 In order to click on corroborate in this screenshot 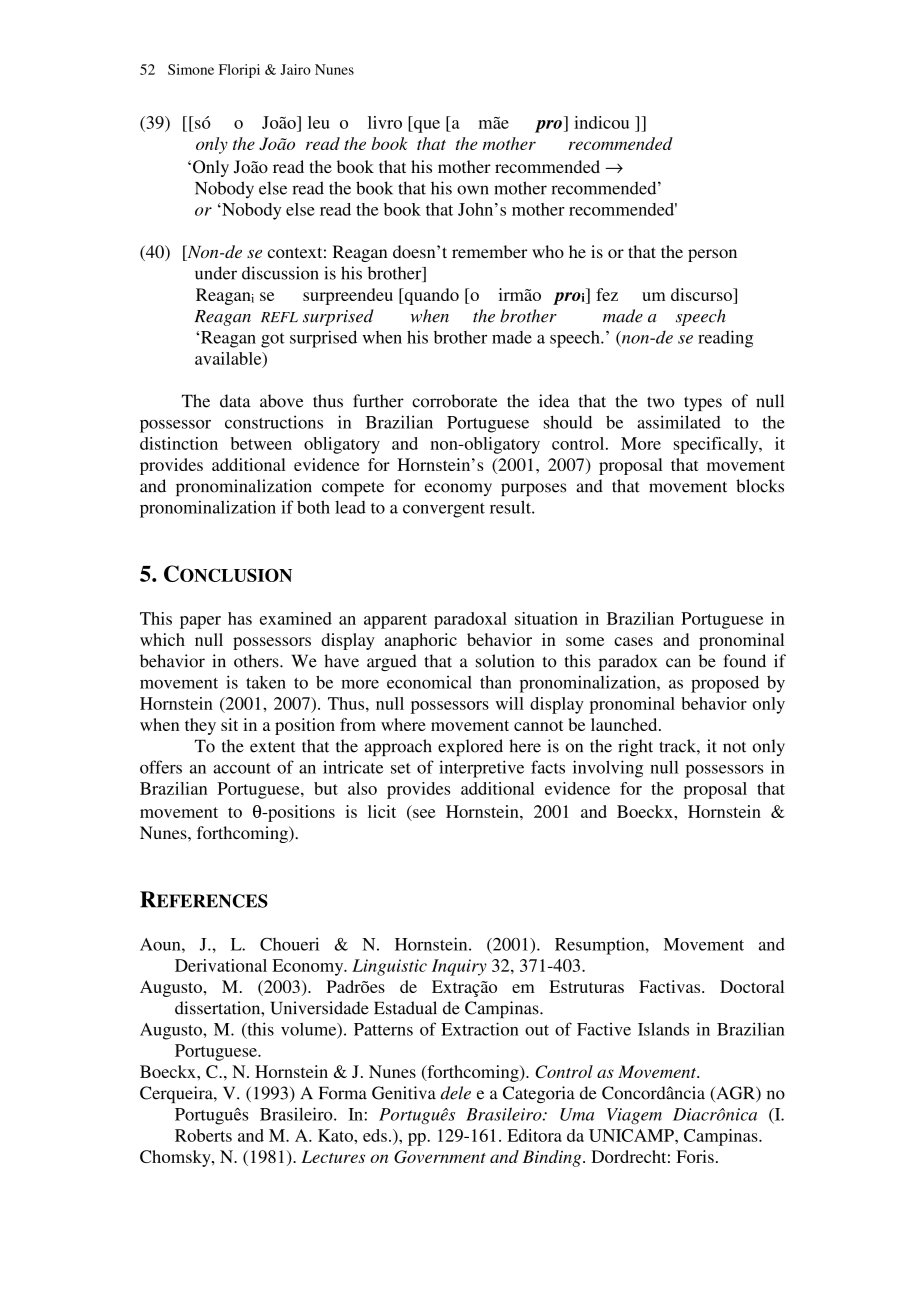, I will do `click(454, 401)`.
